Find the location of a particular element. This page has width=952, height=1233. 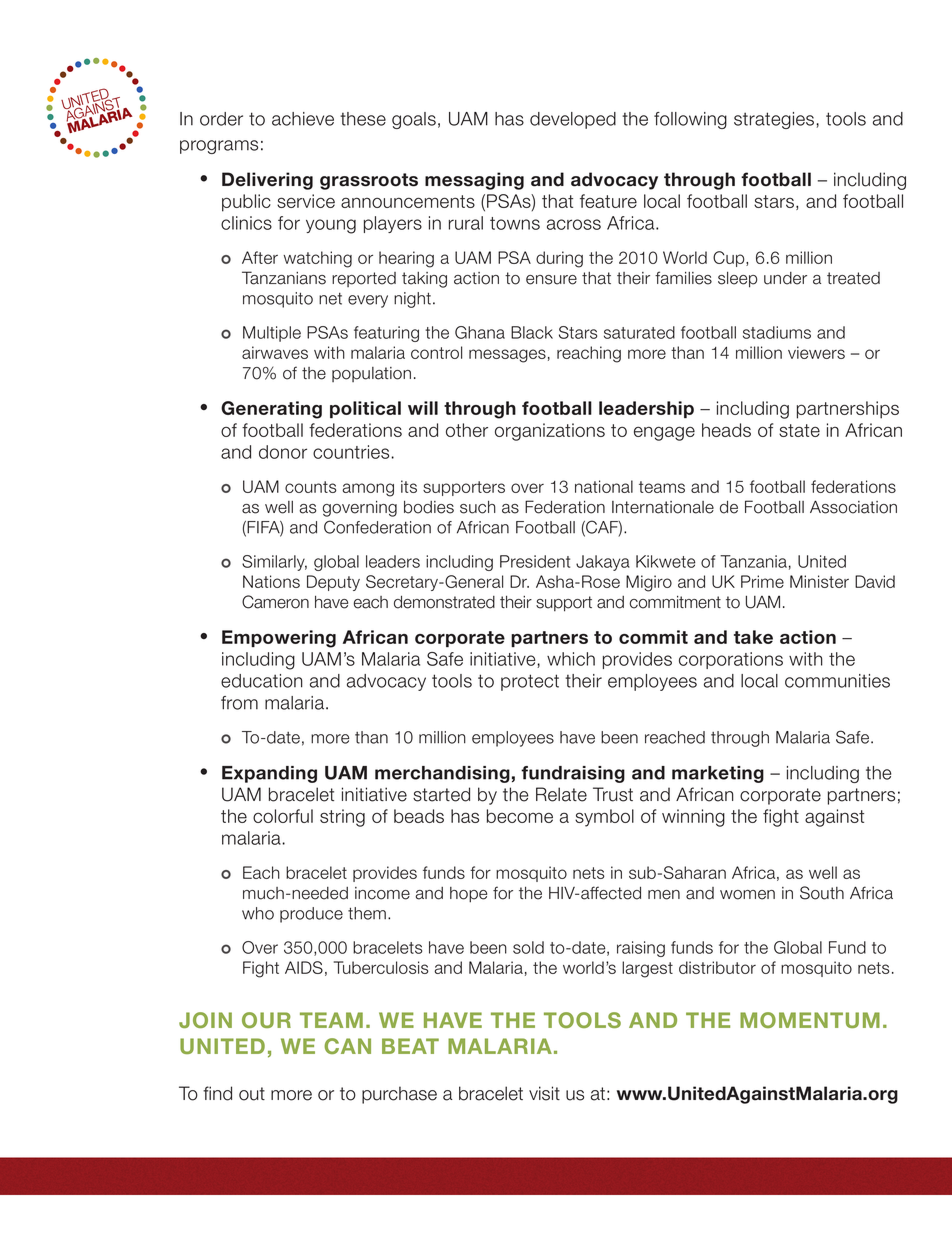

Cameron is located at coordinates (275, 602).
